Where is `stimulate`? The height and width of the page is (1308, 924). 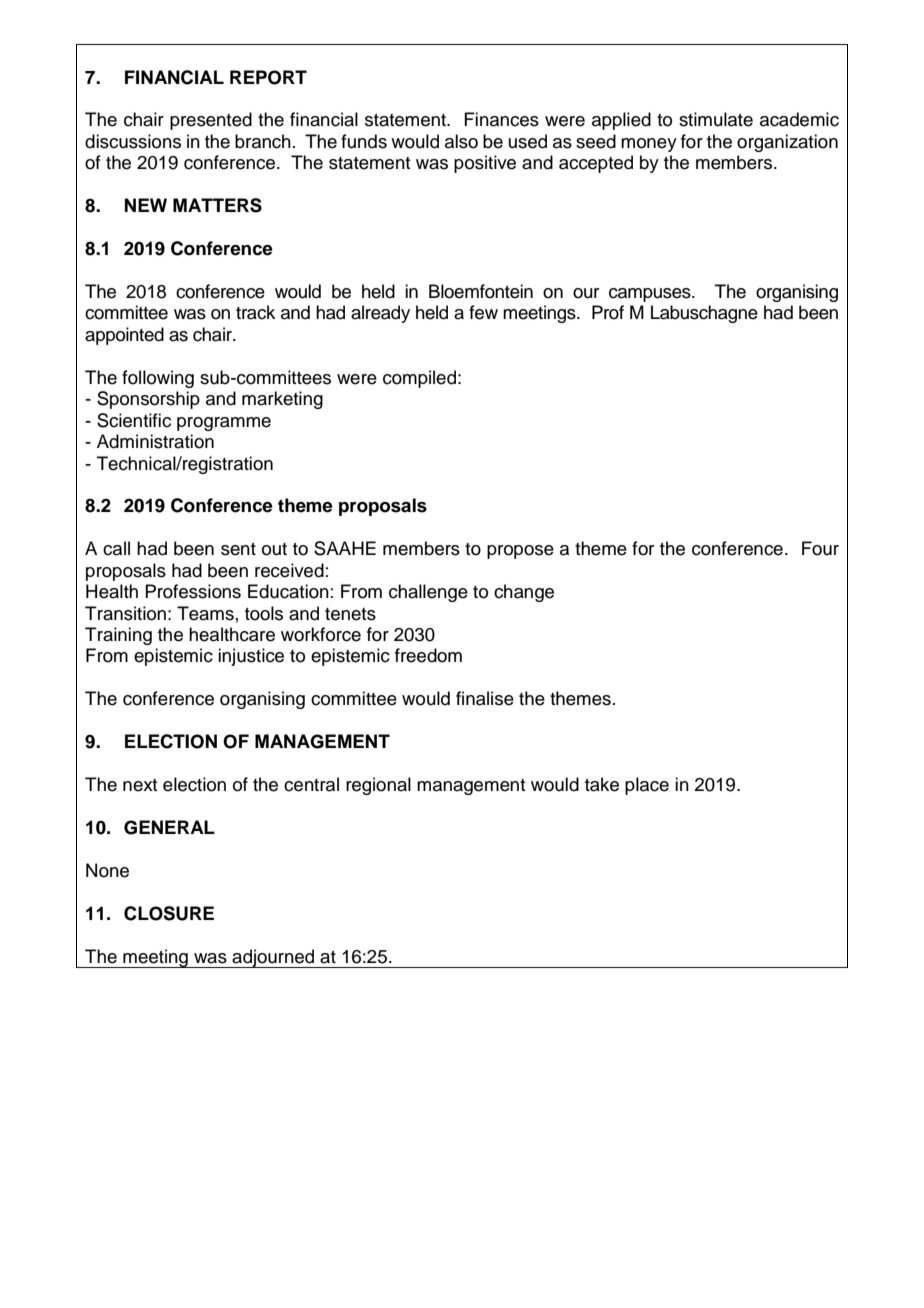 stimulate is located at coordinates (716, 119).
